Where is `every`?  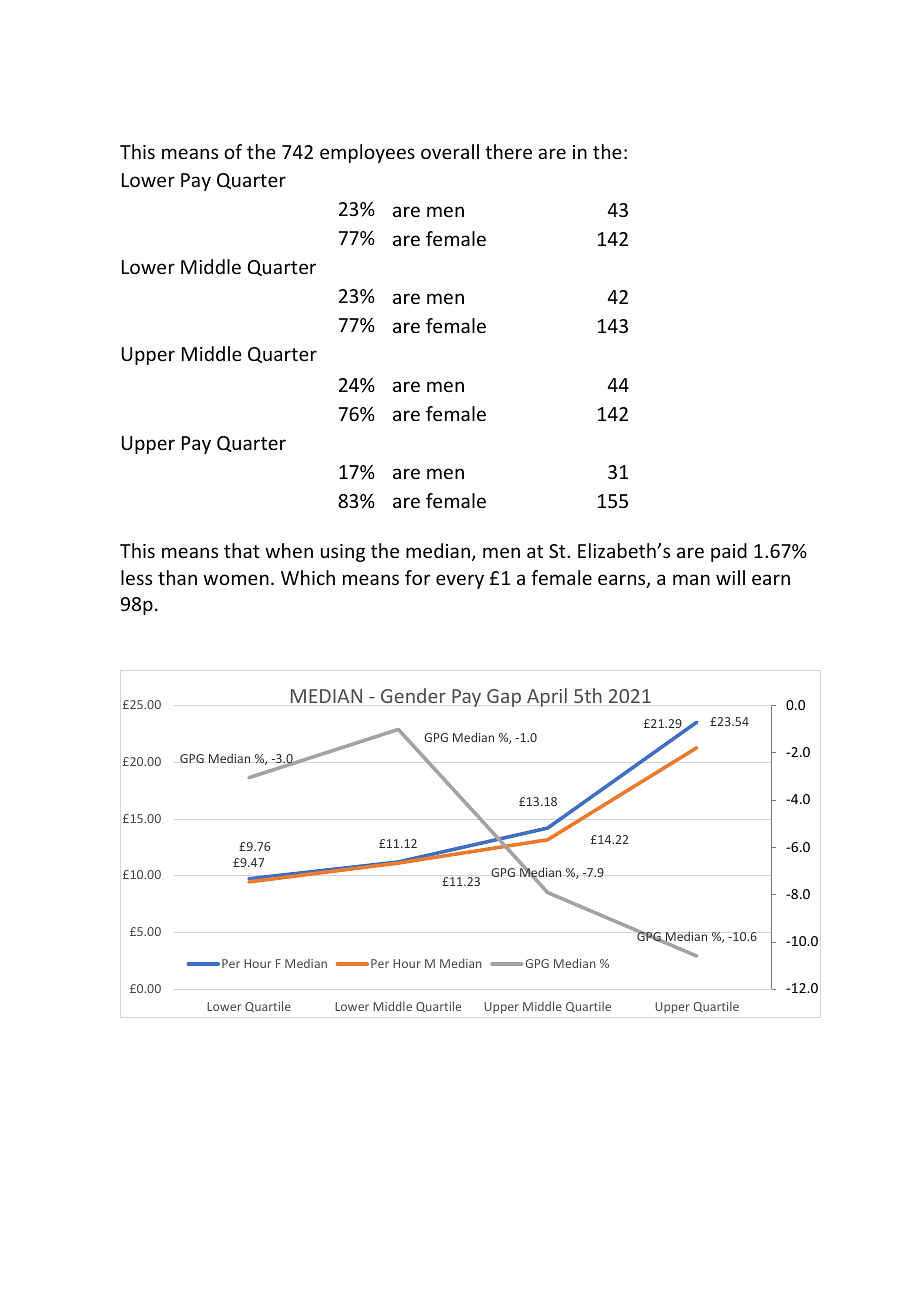
every is located at coordinates (460, 581).
